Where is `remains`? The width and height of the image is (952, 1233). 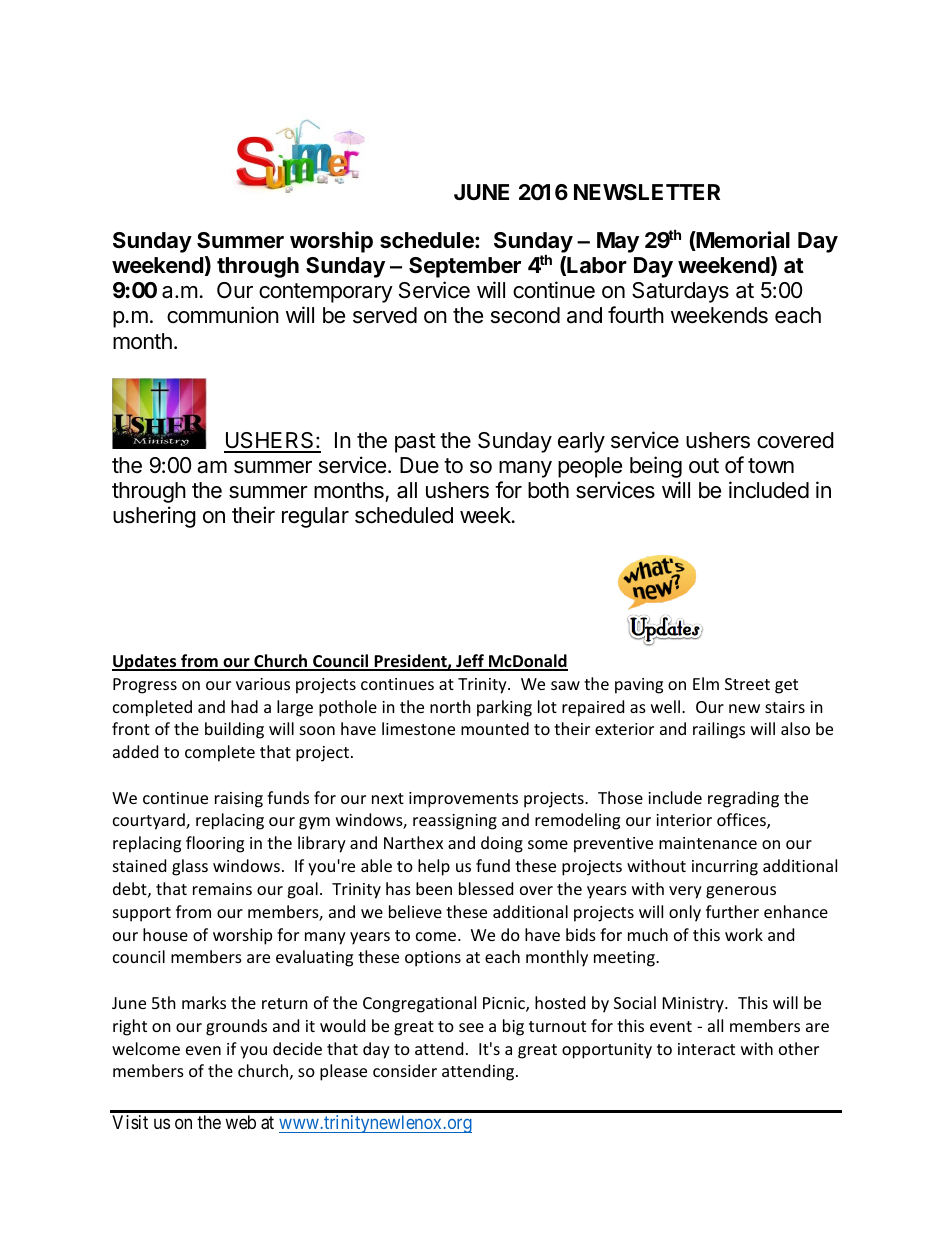
remains is located at coordinates (222, 889).
